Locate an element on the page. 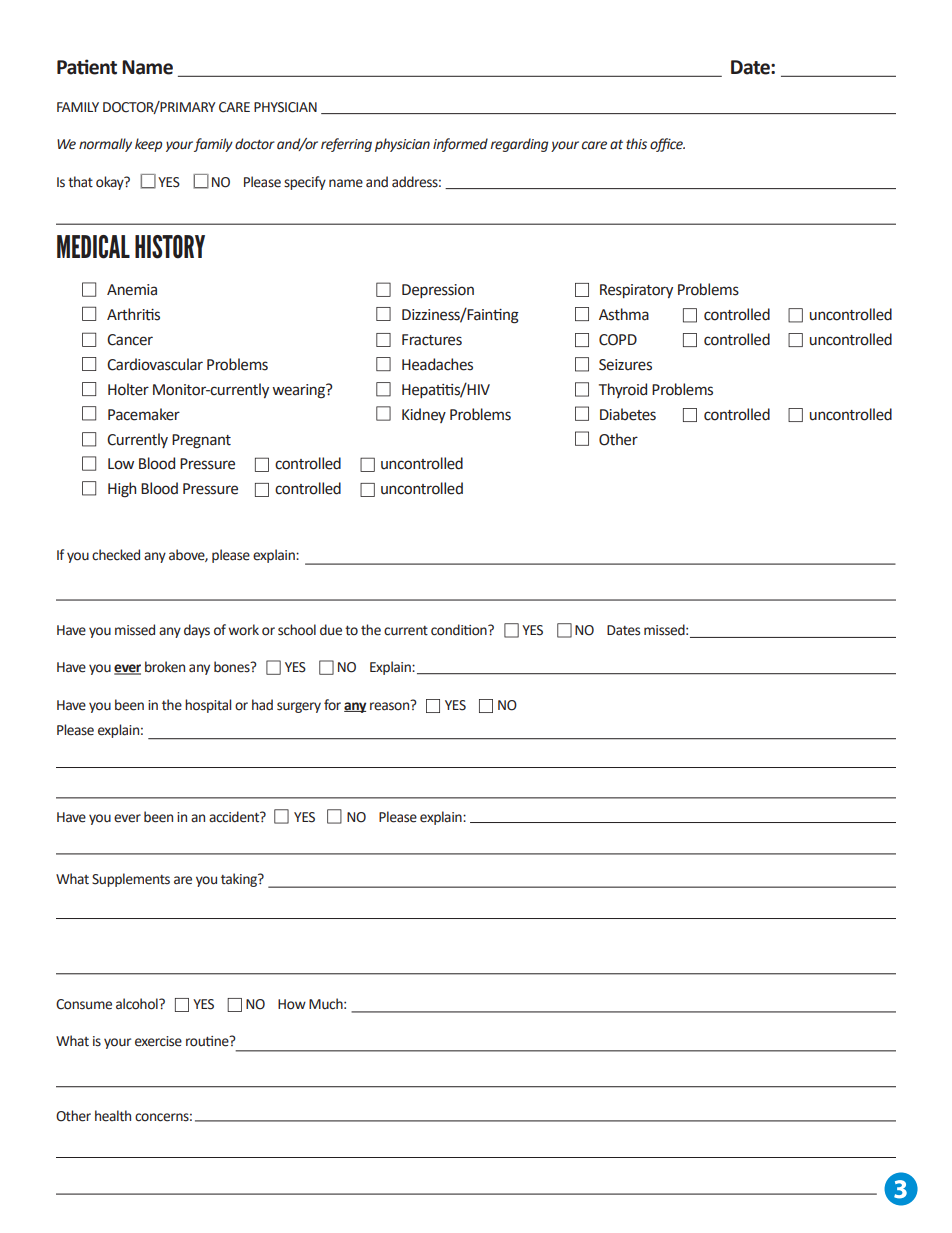 The width and height of the image is (952, 1233). referring is located at coordinates (346, 145).
